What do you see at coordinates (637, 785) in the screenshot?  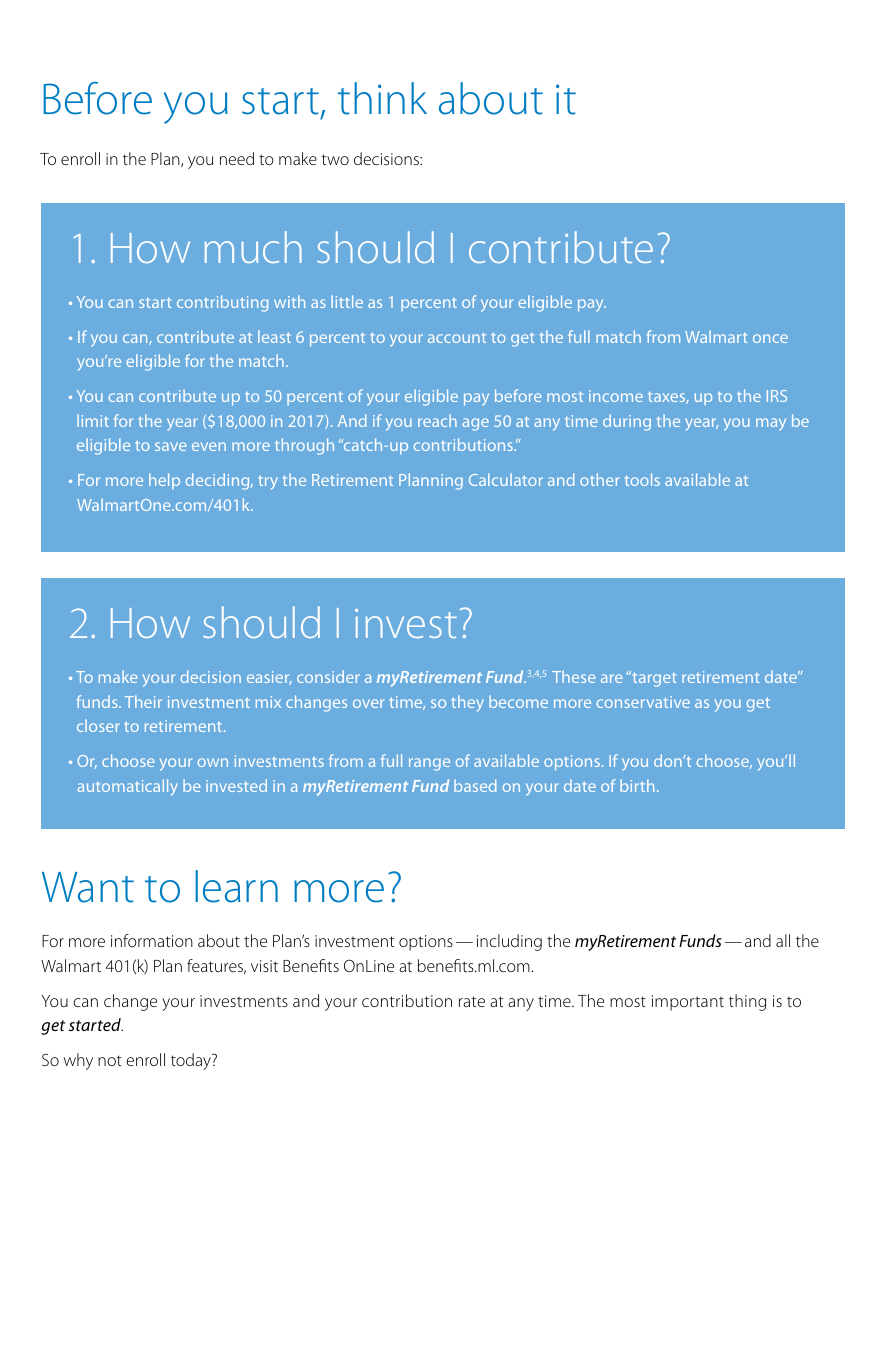 I see `birth` at bounding box center [637, 785].
